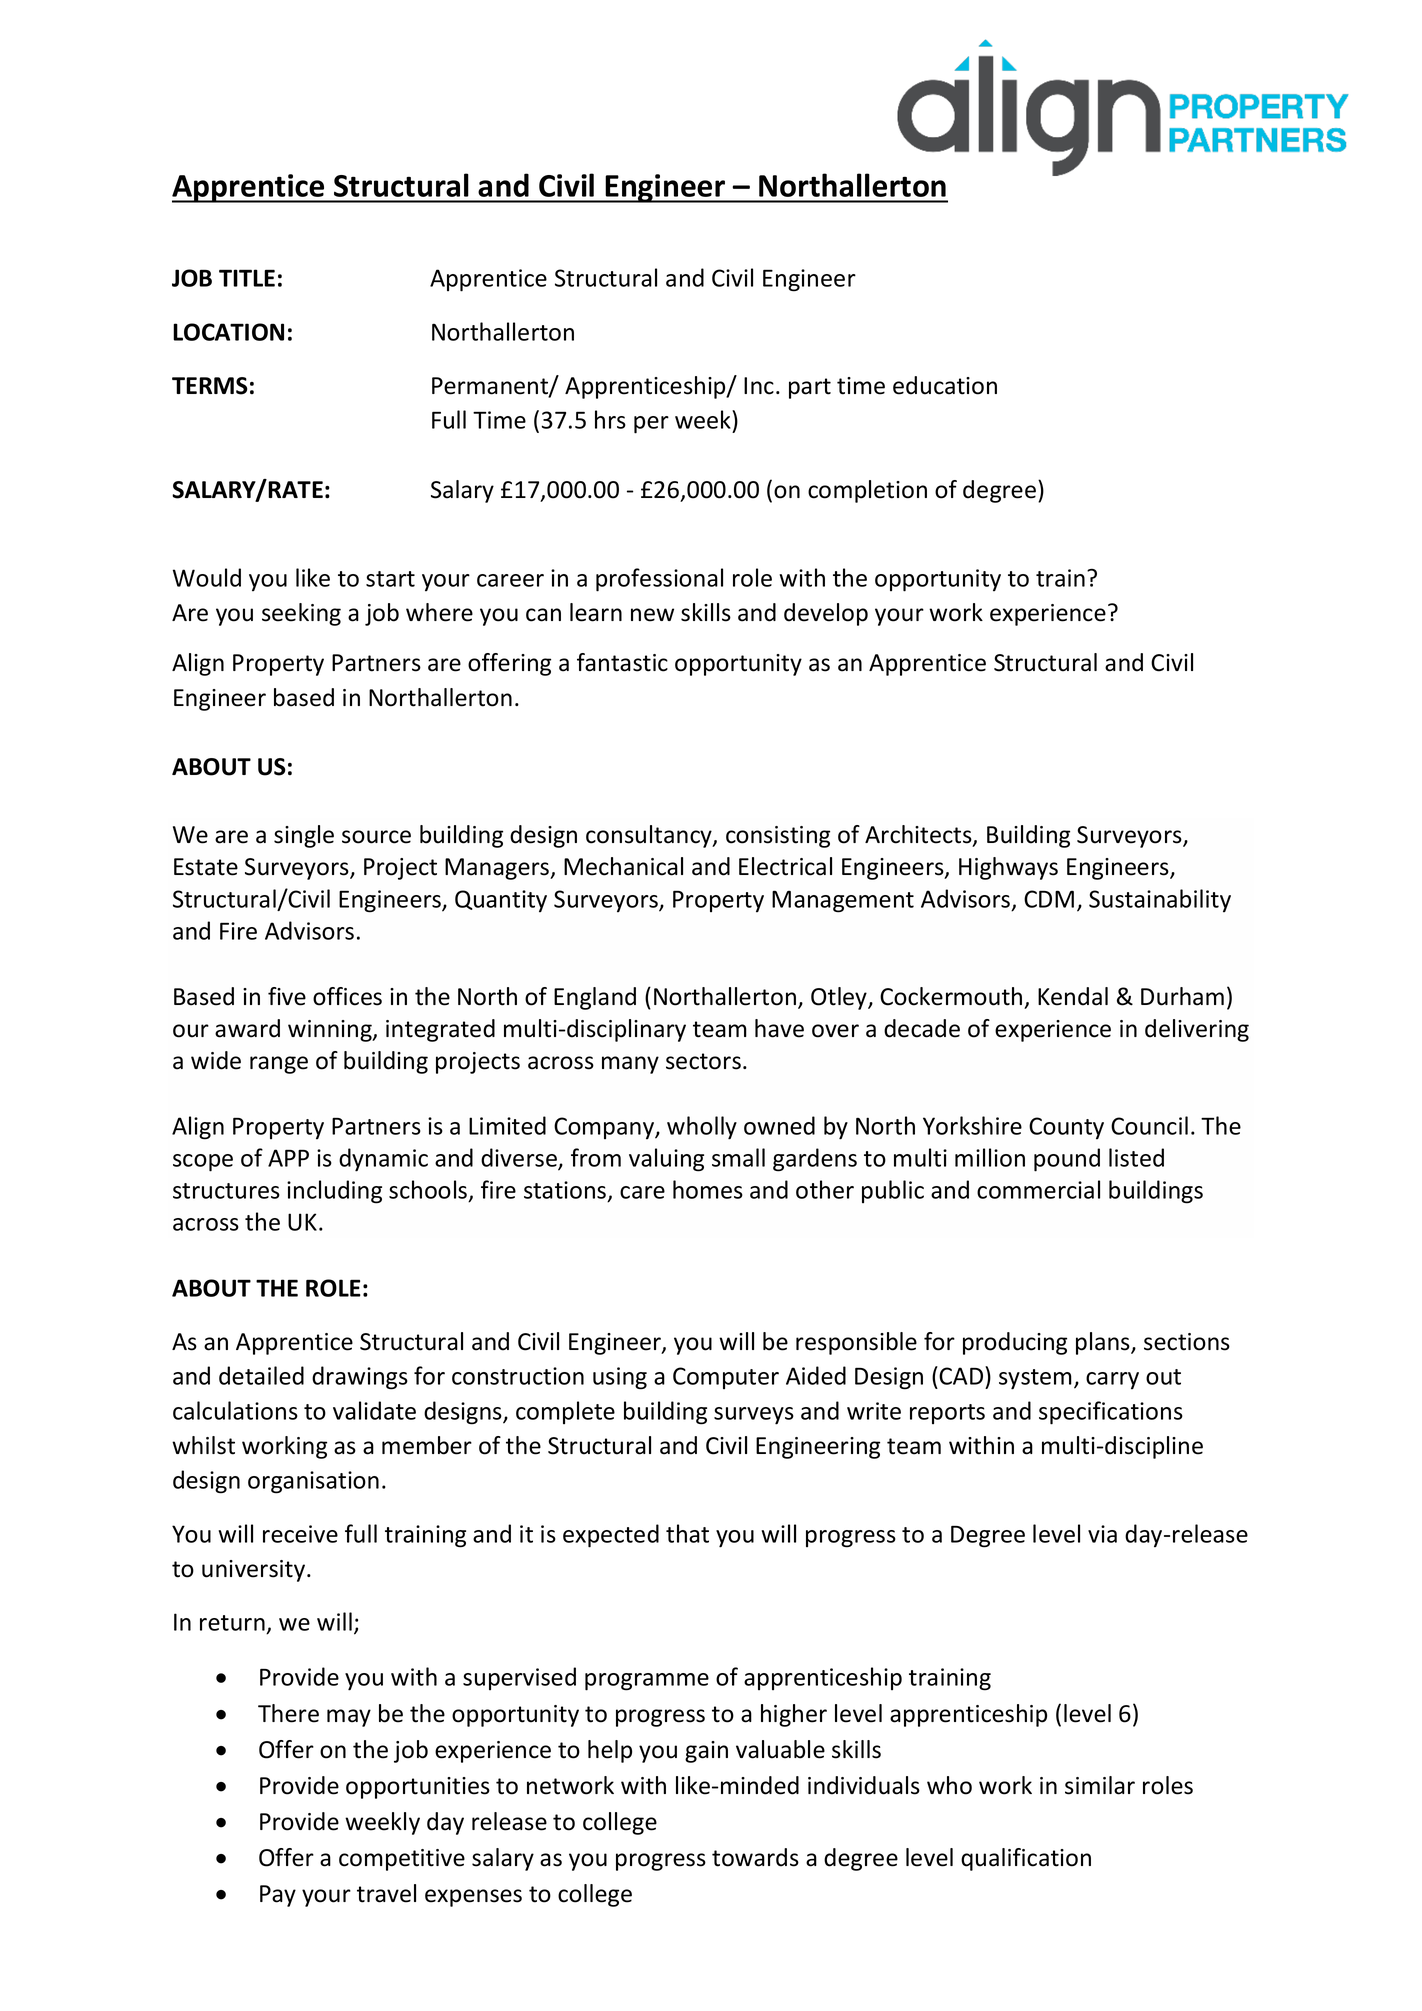 The width and height of the screenshot is (1422, 2011). I want to click on Highways, so click(1008, 868).
